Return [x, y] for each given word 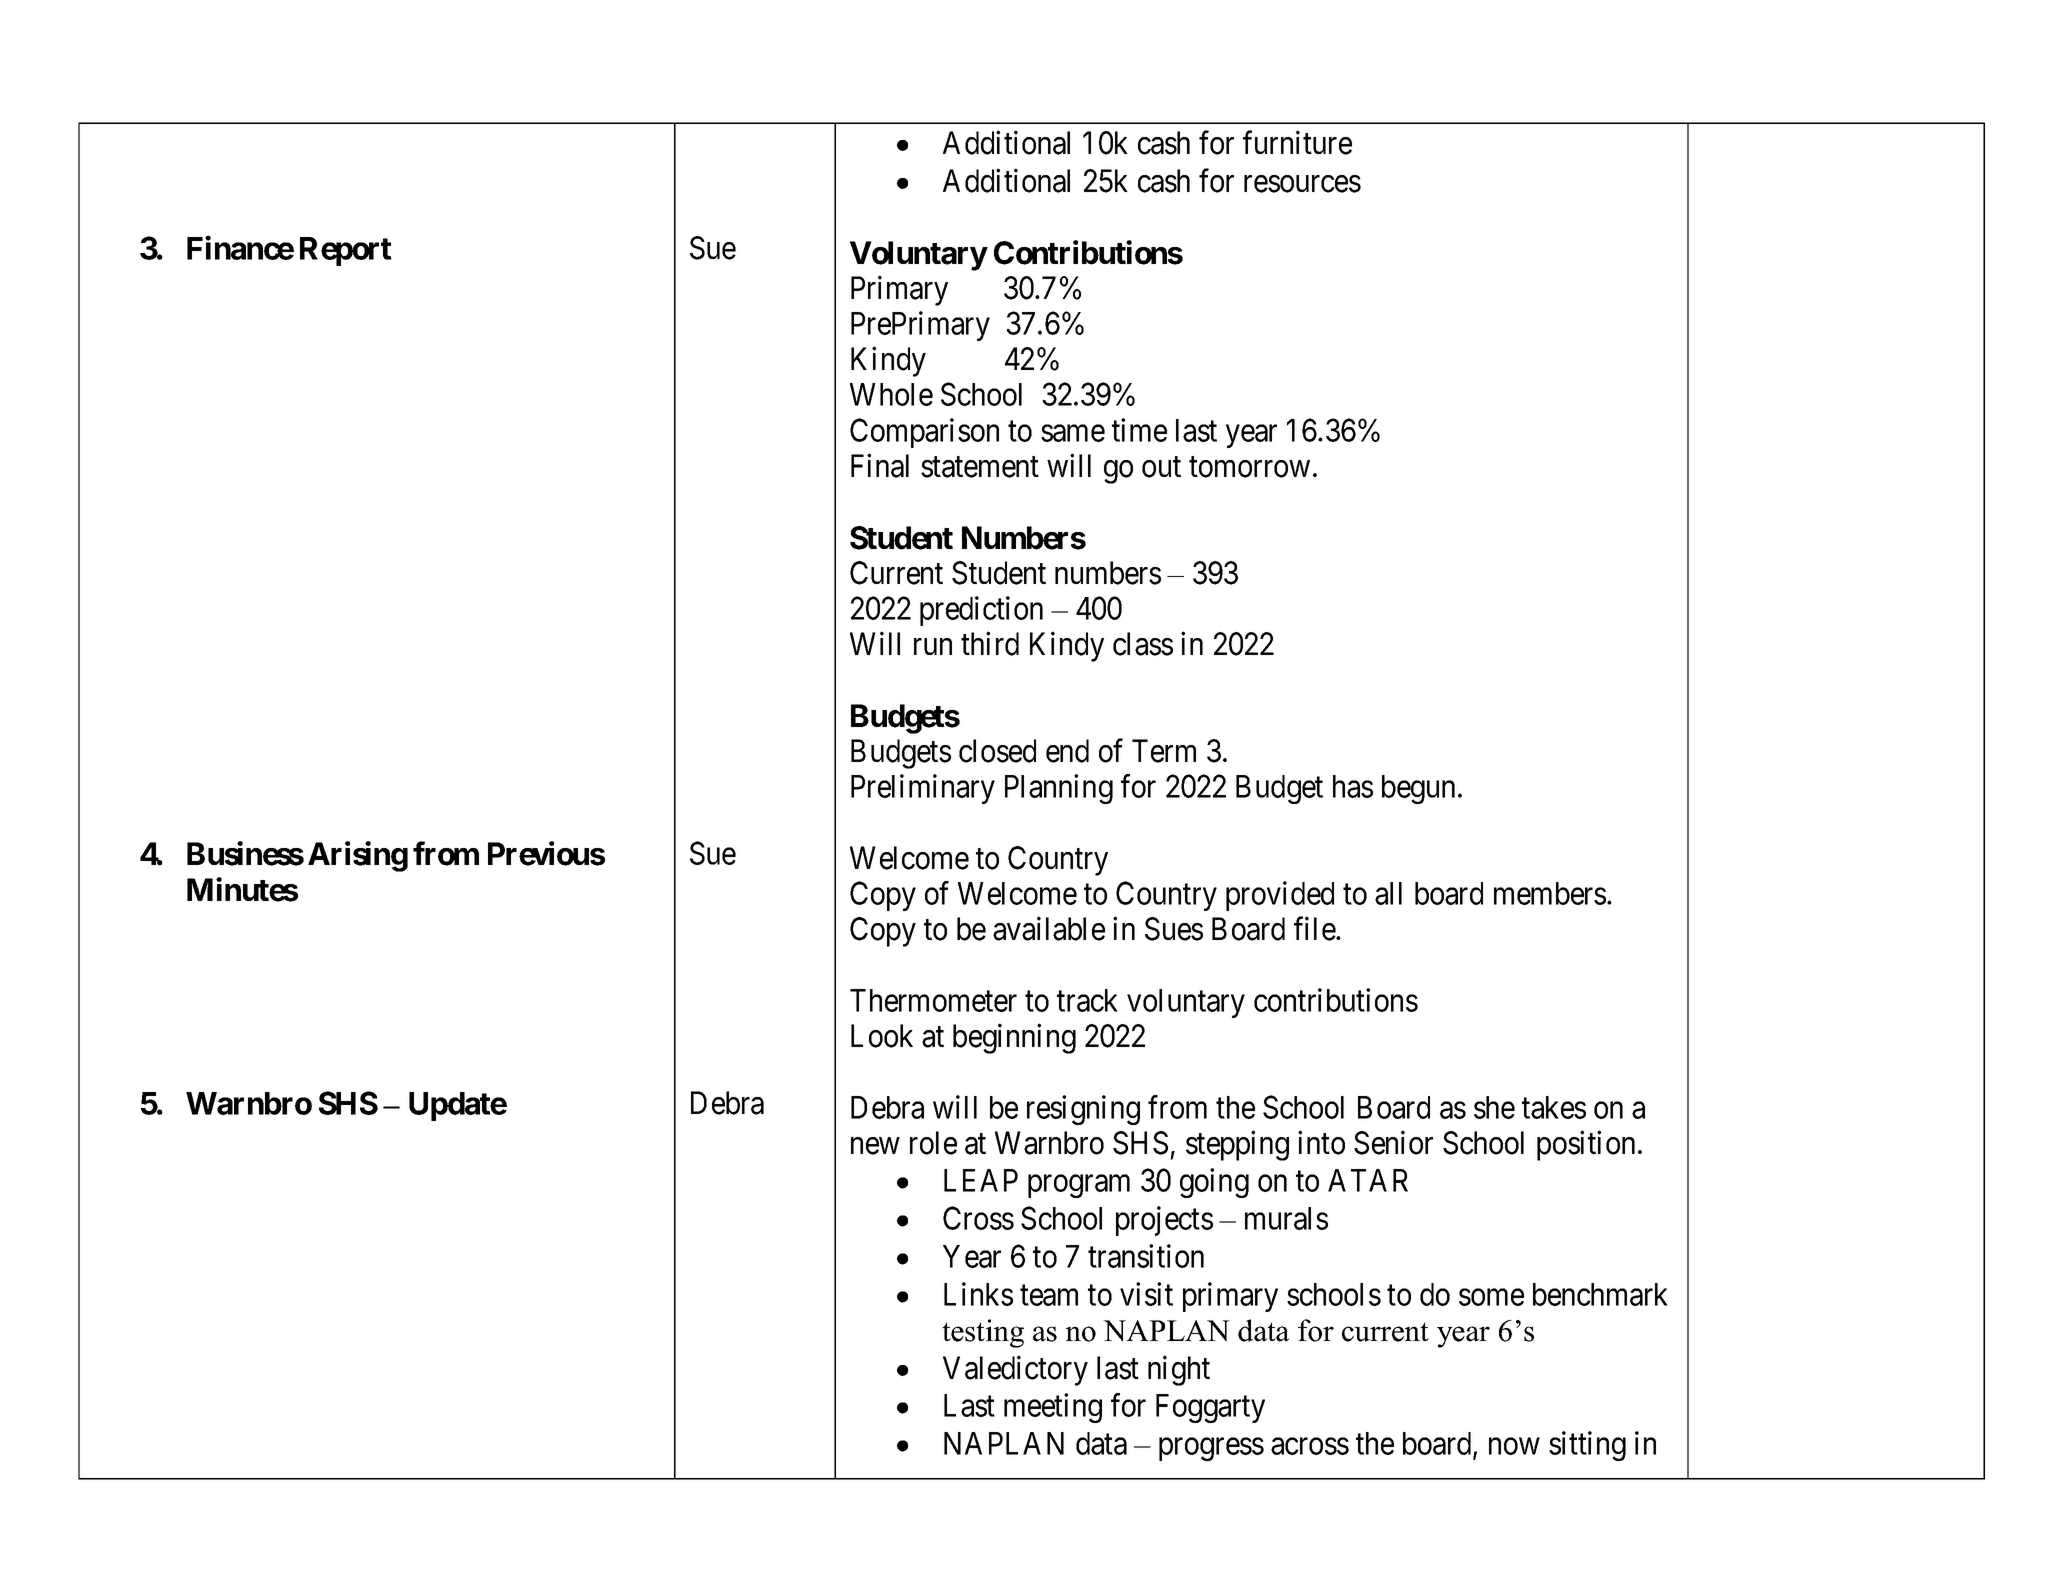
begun [1418, 789]
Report [346, 251]
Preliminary [923, 789]
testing [983, 1333]
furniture [1297, 143]
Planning [1059, 789]
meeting [1053, 1408]
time [1139, 430]
